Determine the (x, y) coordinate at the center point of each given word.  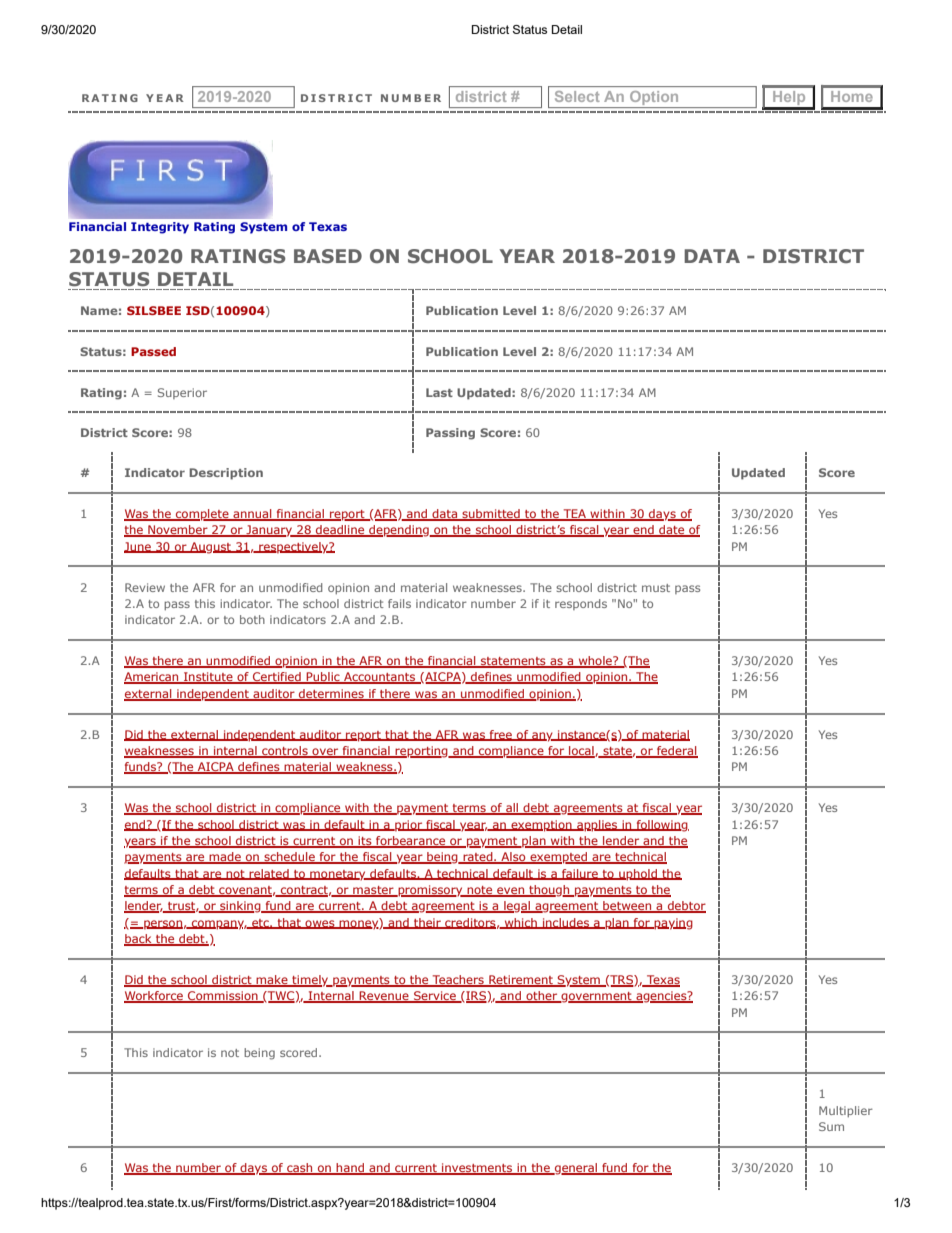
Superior (182, 393)
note (480, 891)
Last (439, 392)
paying (672, 924)
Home (852, 96)
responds (581, 604)
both (252, 619)
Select (577, 96)
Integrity (160, 227)
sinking (240, 907)
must (656, 588)
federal (676, 752)
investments (477, 1169)
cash (300, 1169)
